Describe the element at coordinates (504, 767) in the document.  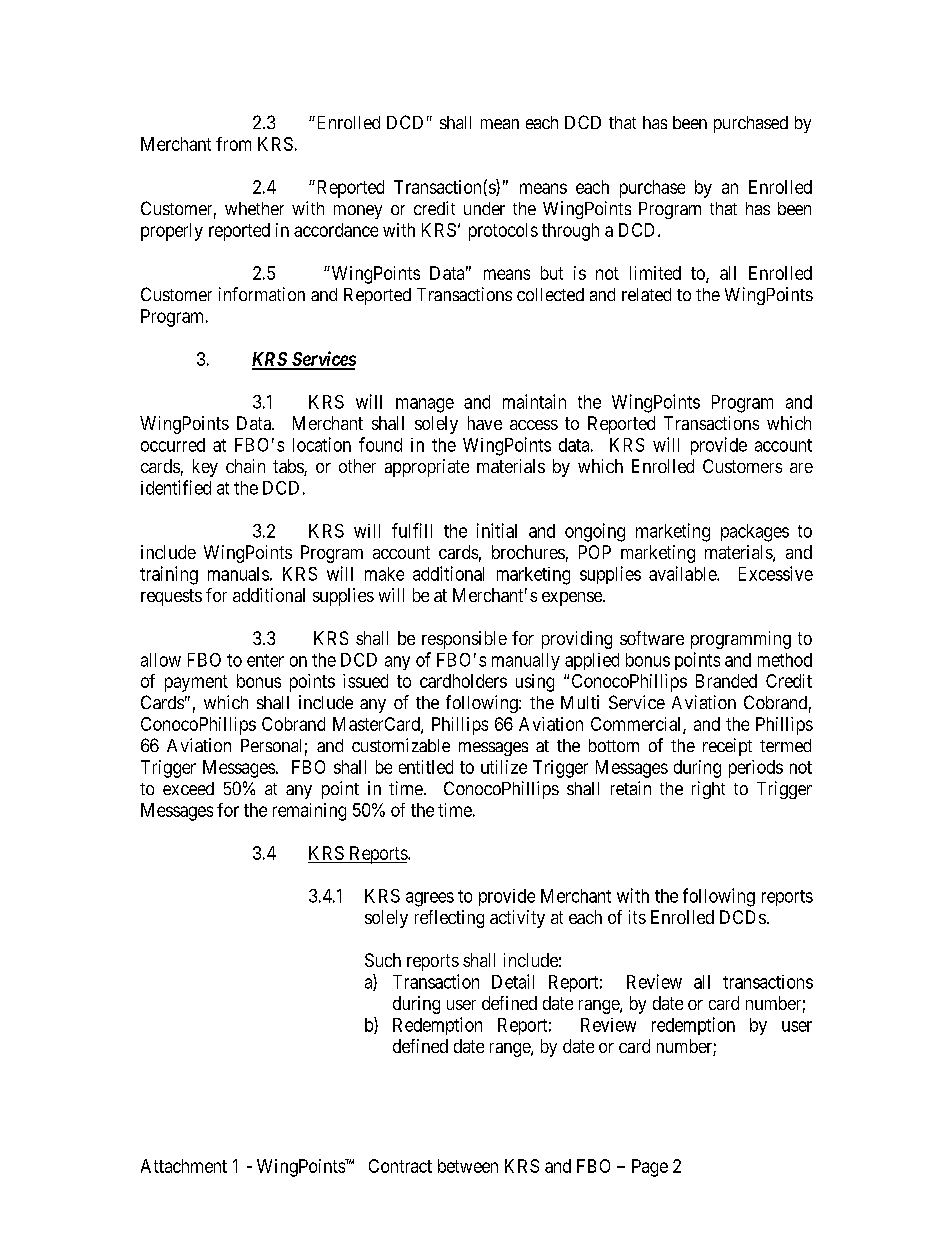
I see `utilize` at that location.
